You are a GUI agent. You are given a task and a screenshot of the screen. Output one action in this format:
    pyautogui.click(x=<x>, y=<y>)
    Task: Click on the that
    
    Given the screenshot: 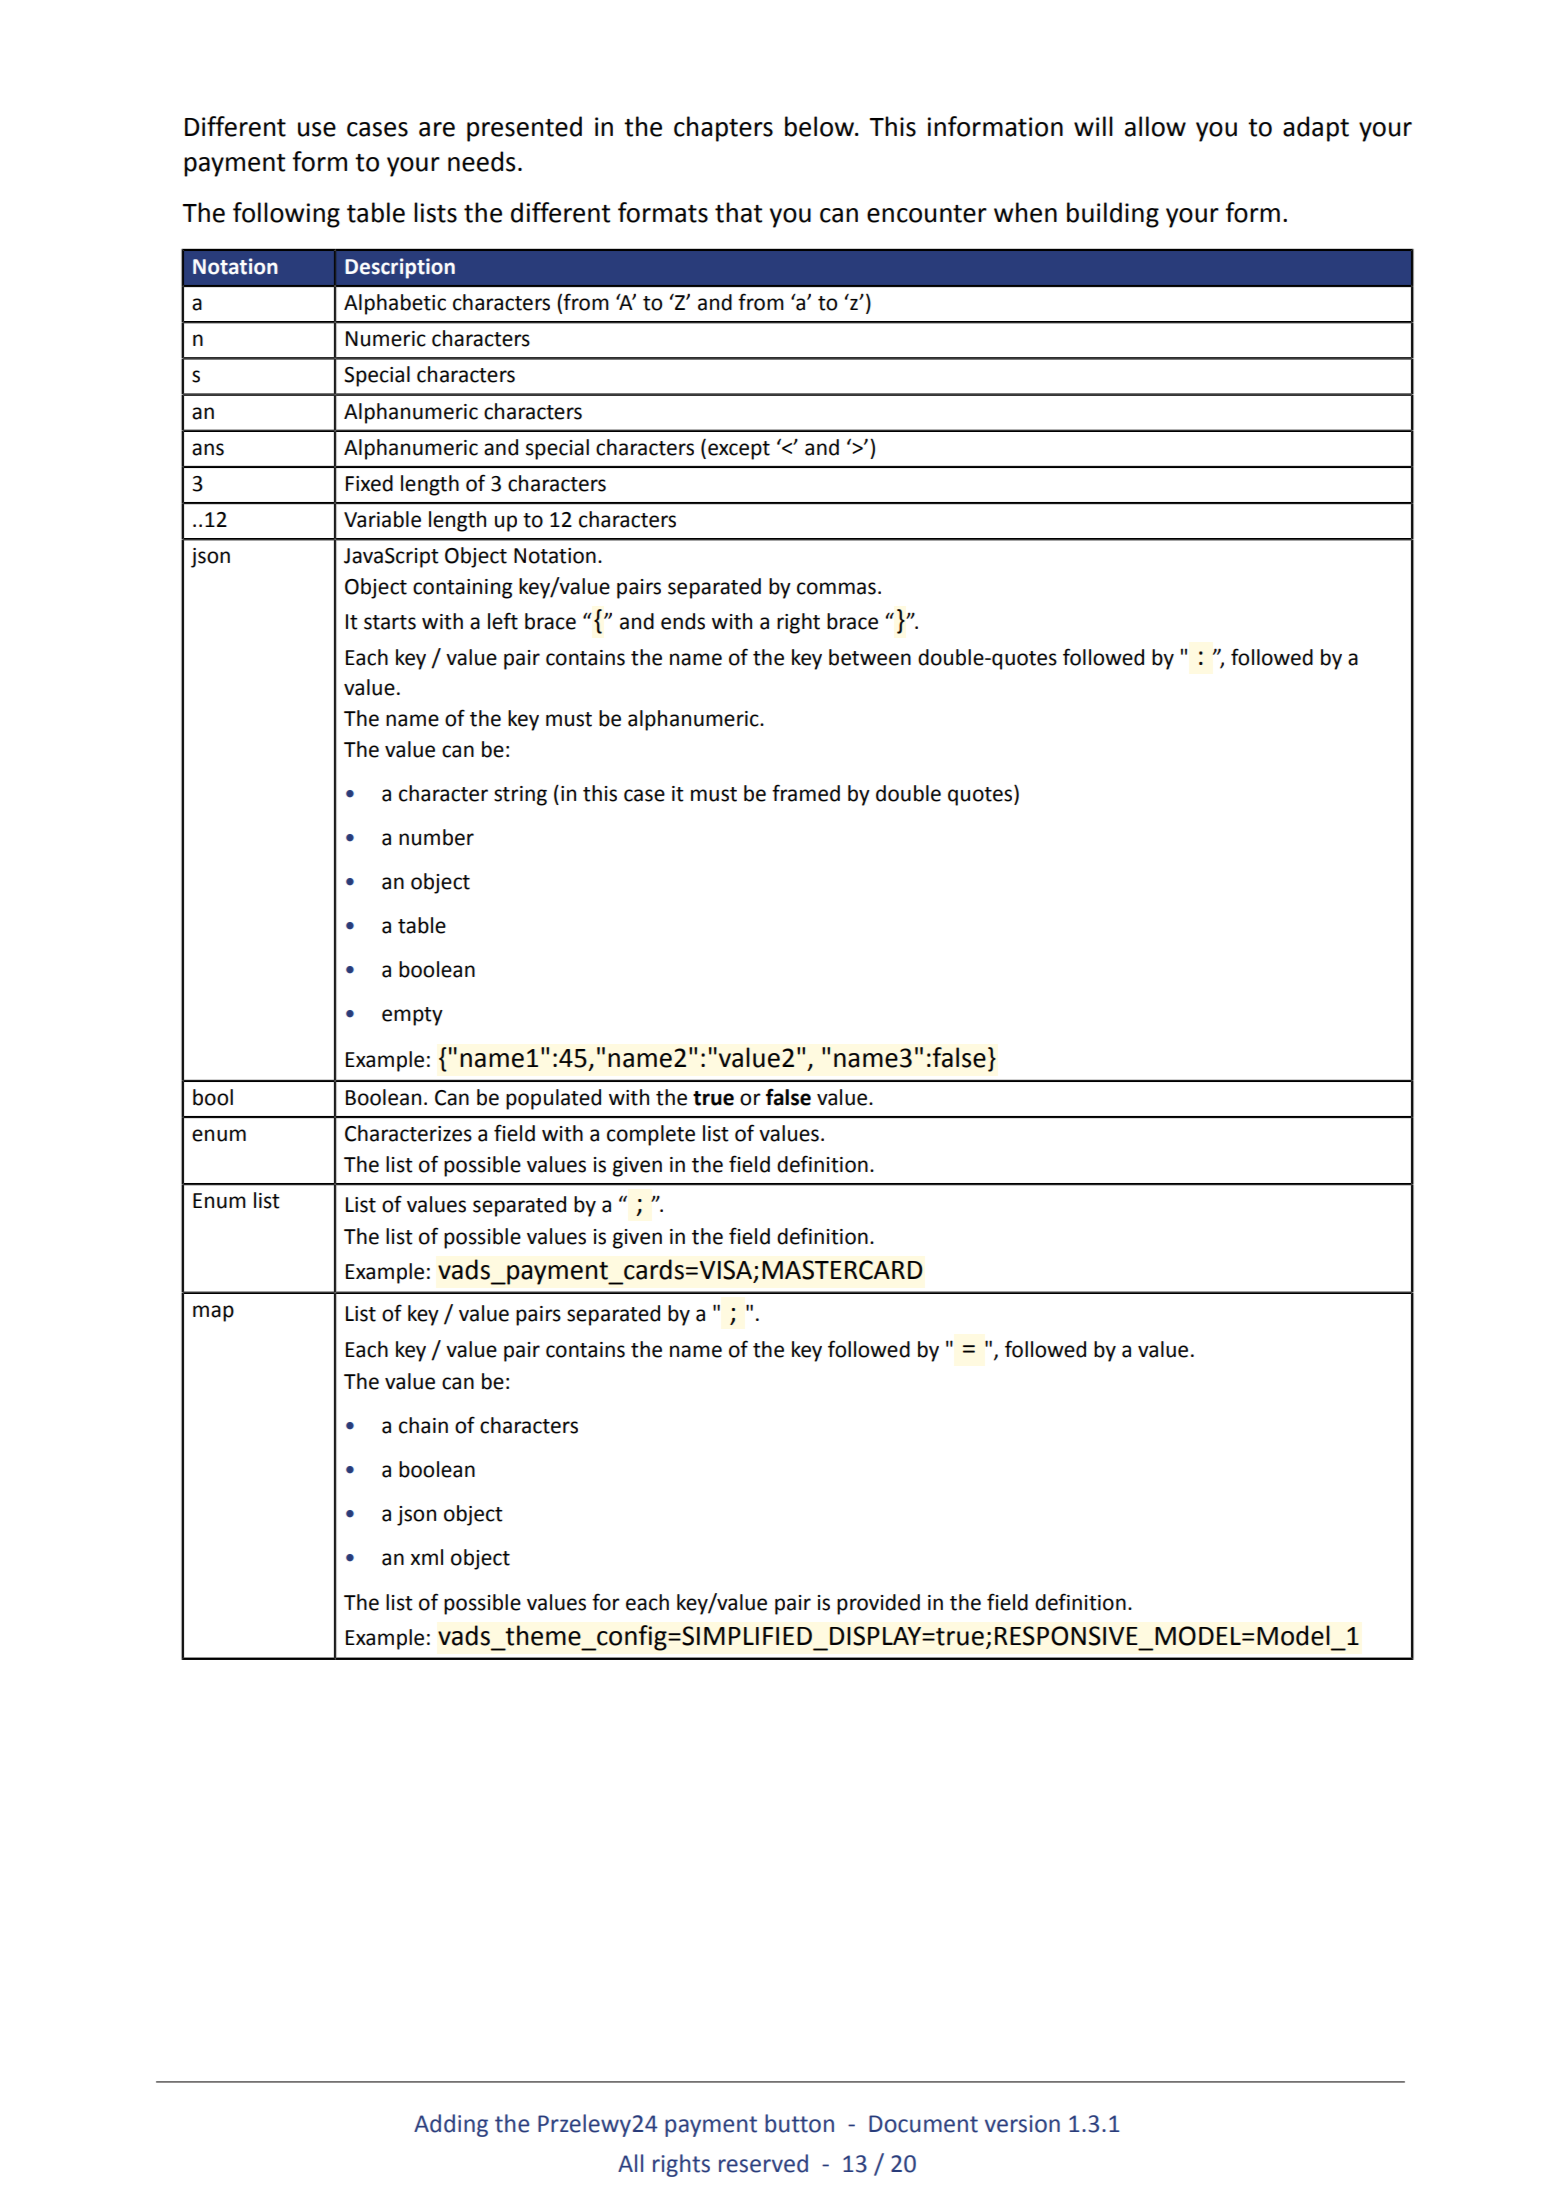 What is the action you would take?
    pyautogui.click(x=738, y=212)
